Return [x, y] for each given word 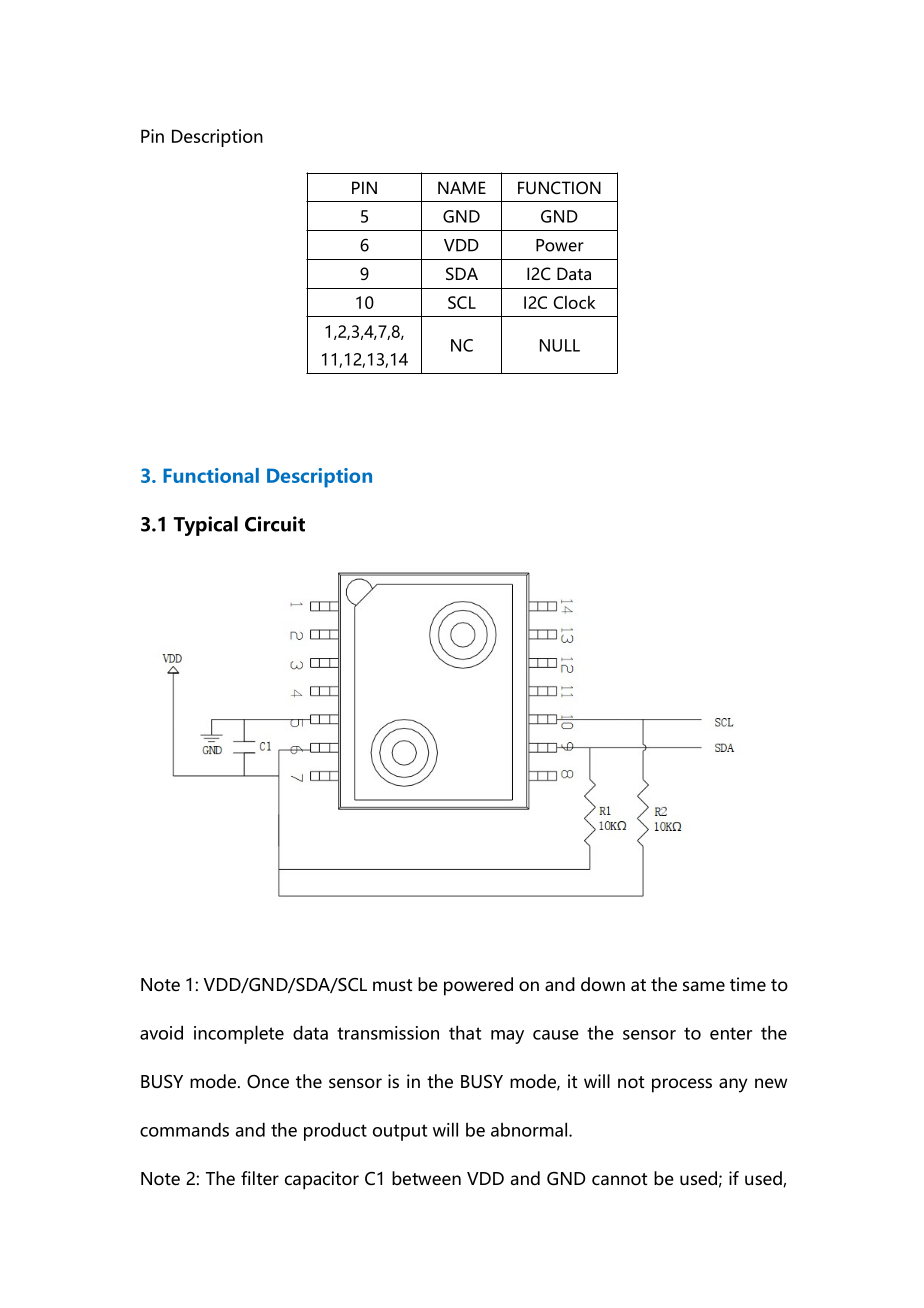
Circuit [275, 524]
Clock [574, 302]
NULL [560, 345]
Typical [206, 526]
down [603, 984]
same [704, 986]
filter [260, 1178]
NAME [462, 187]
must [392, 985]
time [748, 984]
